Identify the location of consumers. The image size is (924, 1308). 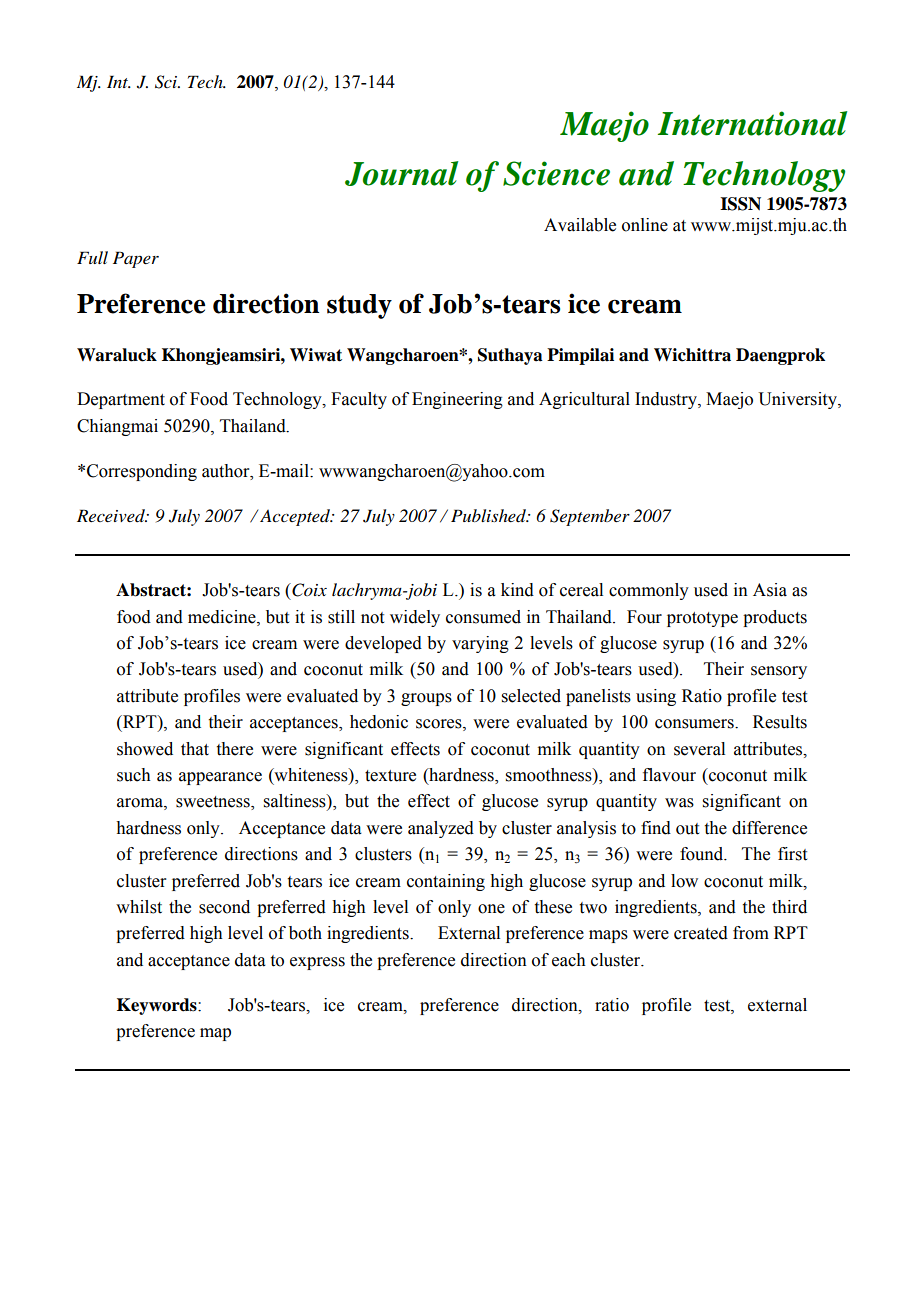
(695, 724).
